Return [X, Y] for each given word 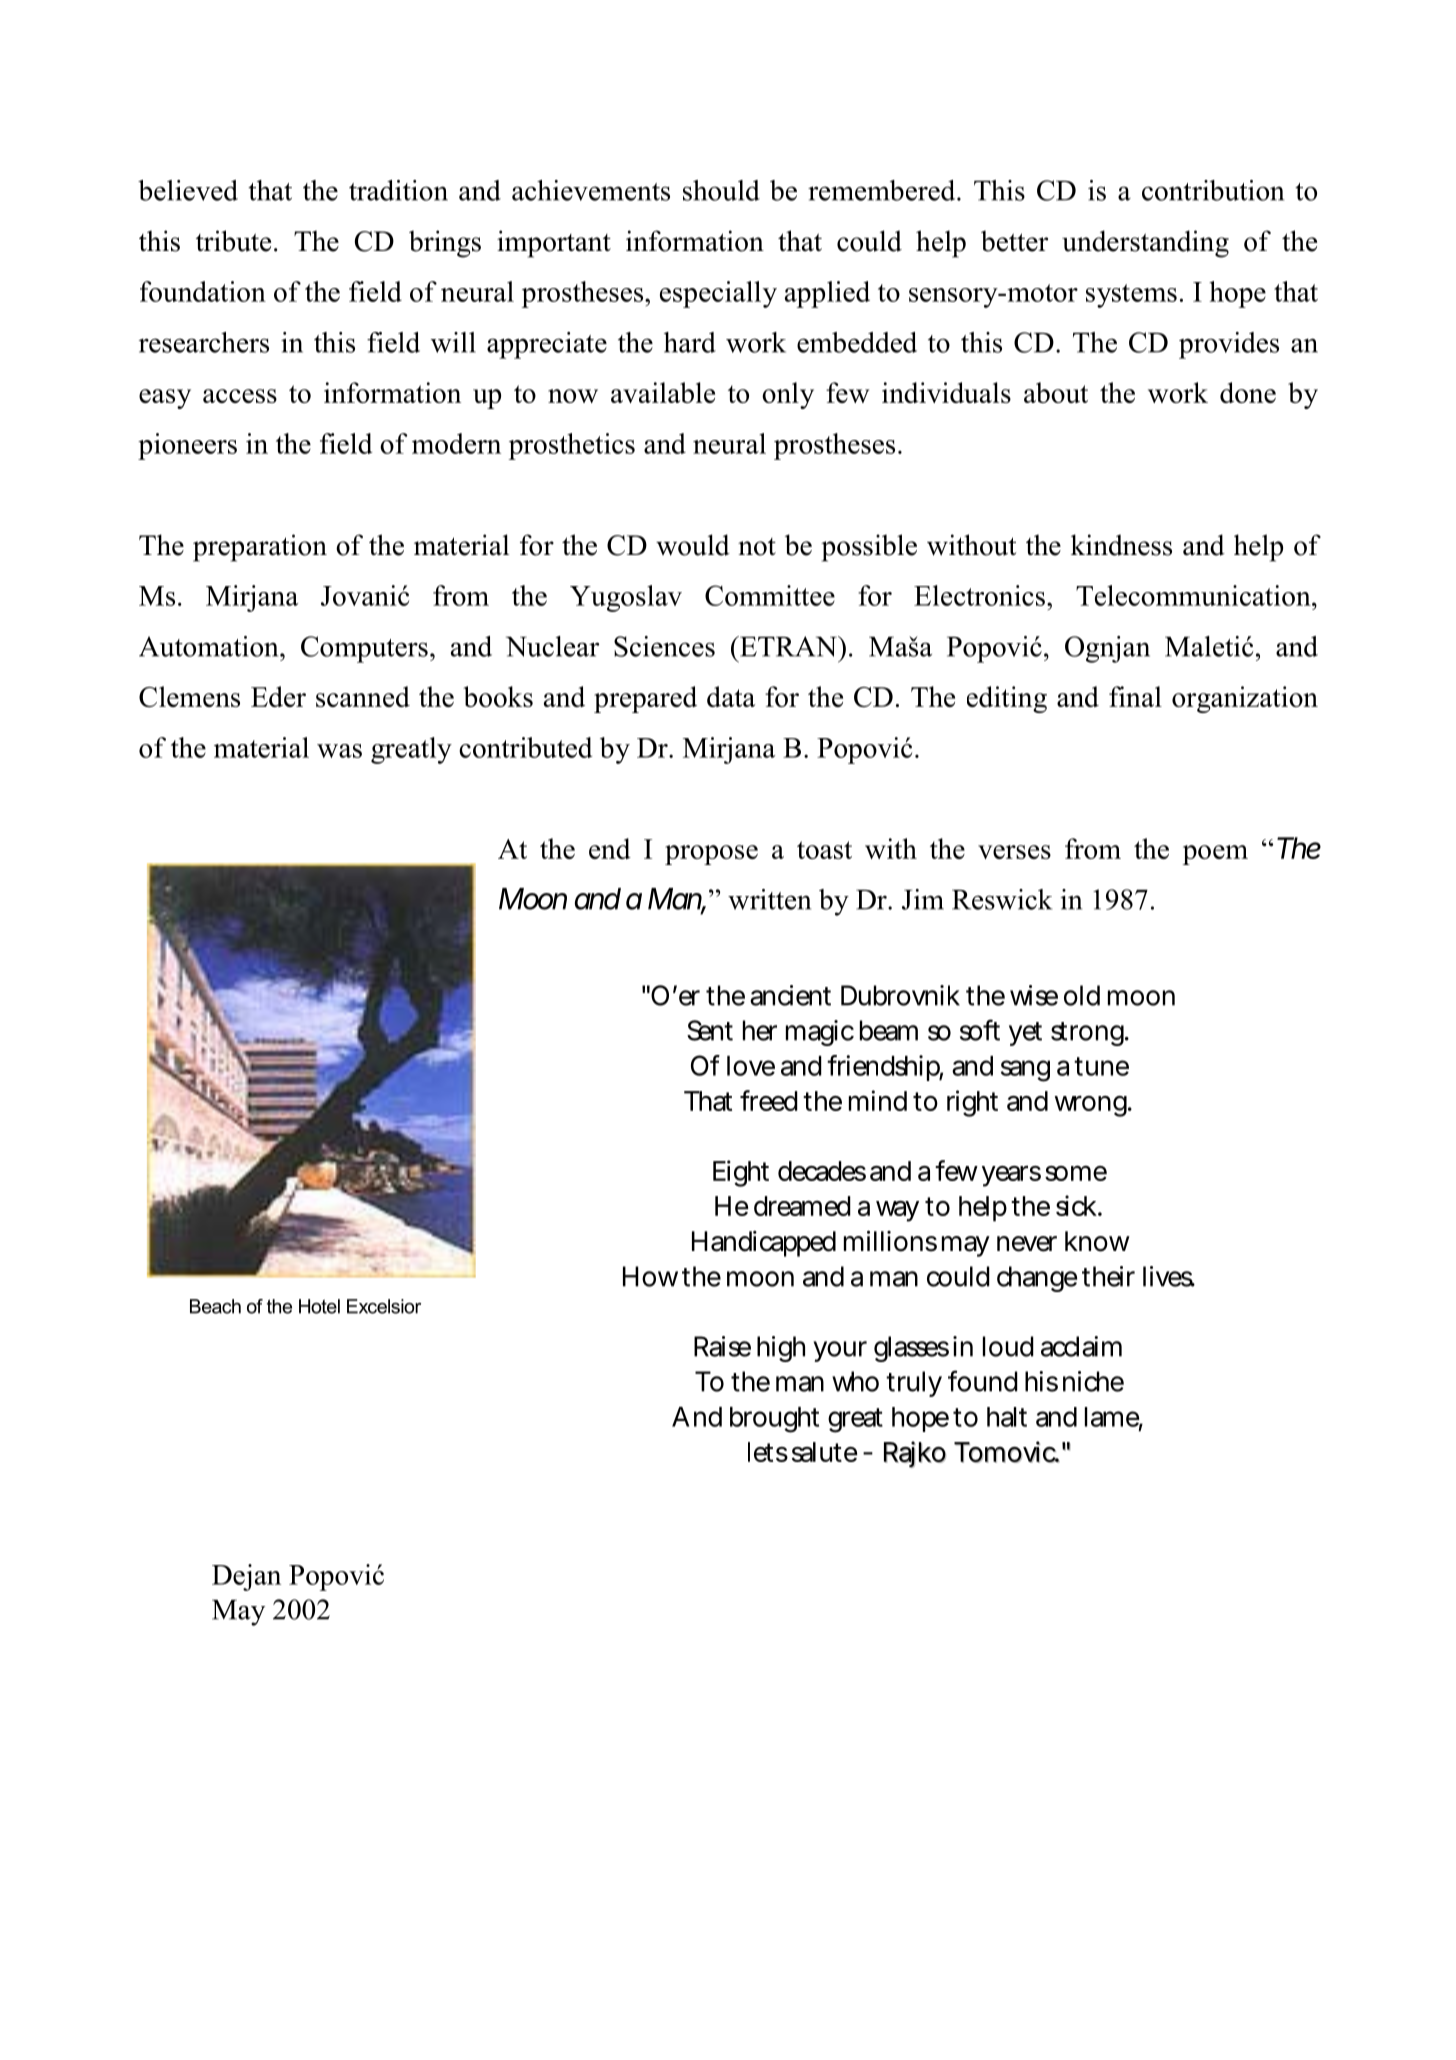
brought [774, 1420]
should [721, 190]
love [751, 1066]
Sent [710, 1030]
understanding [1145, 244]
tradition [398, 190]
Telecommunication [1194, 595]
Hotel [319, 1306]
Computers [364, 649]
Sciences [664, 646]
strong [1088, 1034]
